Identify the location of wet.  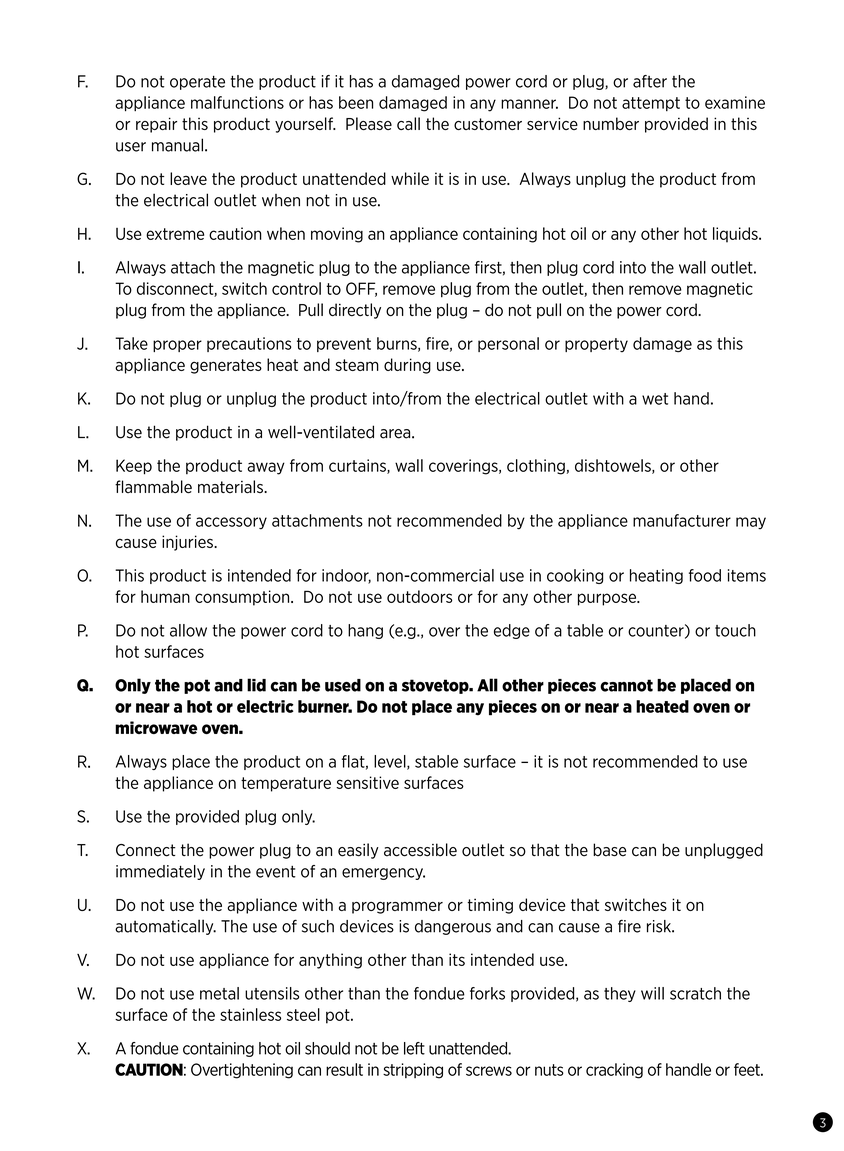
(655, 399).
